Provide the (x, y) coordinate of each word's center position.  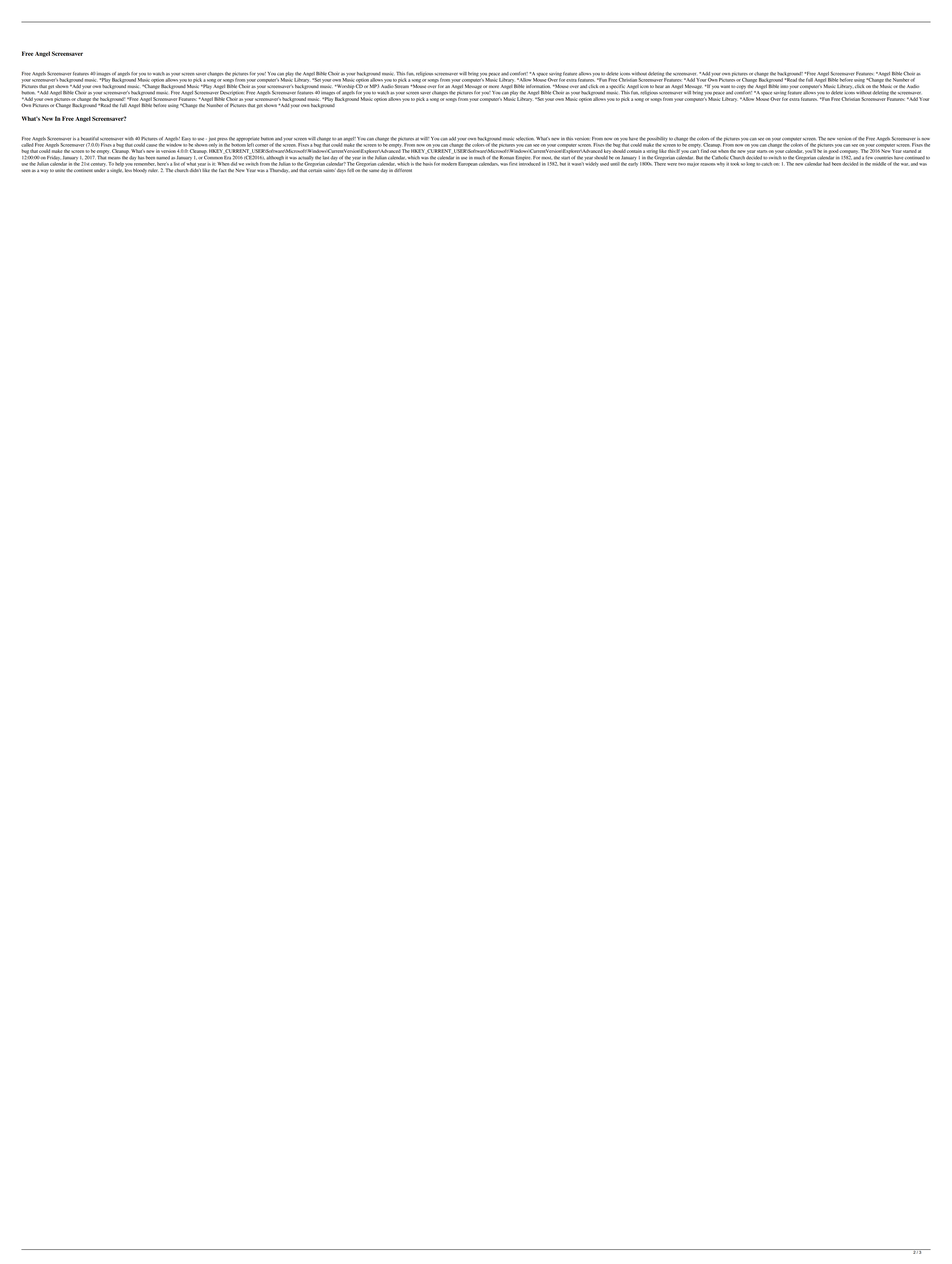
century (98, 164)
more (494, 86)
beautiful (90, 139)
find (705, 151)
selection (525, 139)
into (784, 86)
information (538, 86)
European (468, 164)
